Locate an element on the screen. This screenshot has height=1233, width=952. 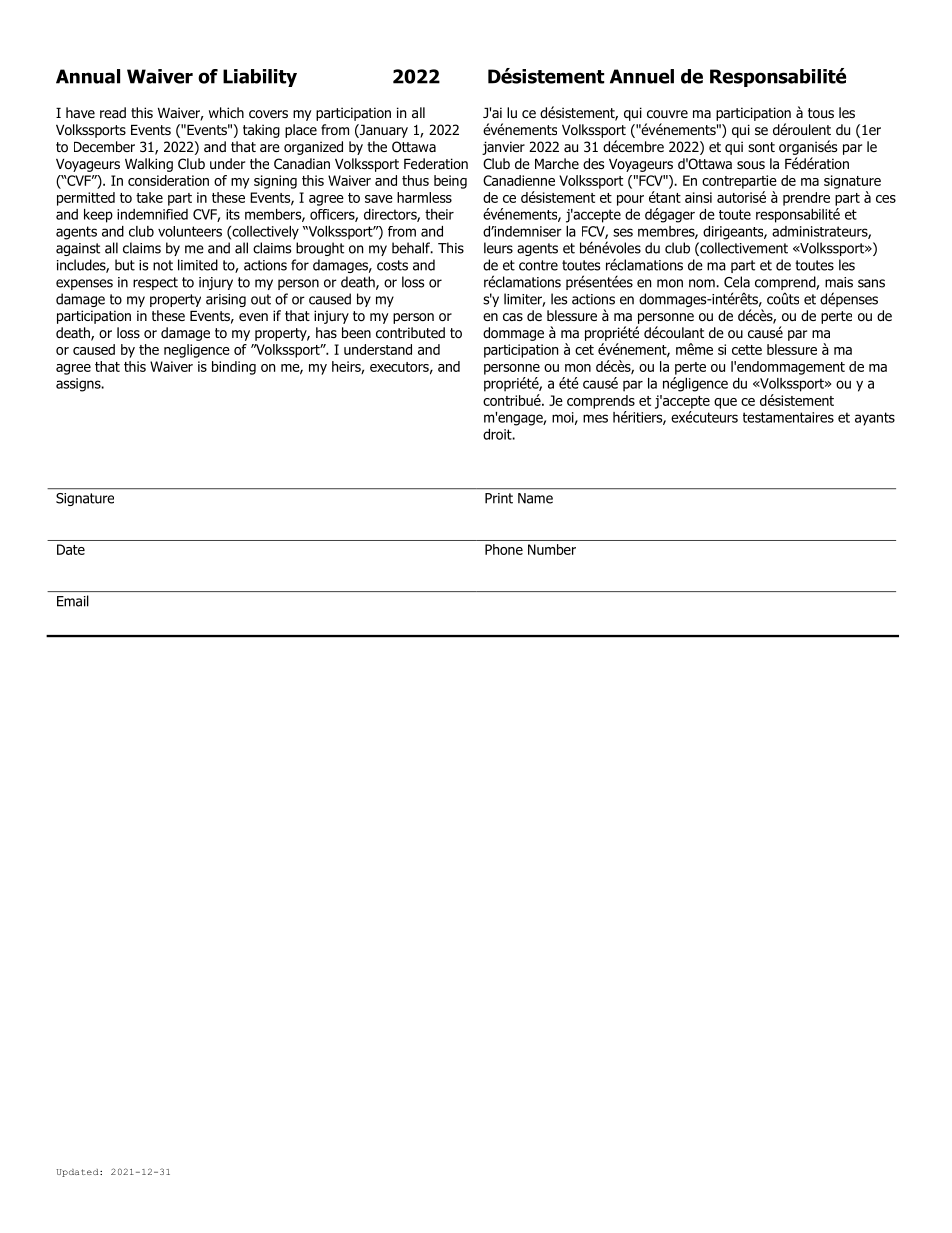
tous is located at coordinates (821, 113).
